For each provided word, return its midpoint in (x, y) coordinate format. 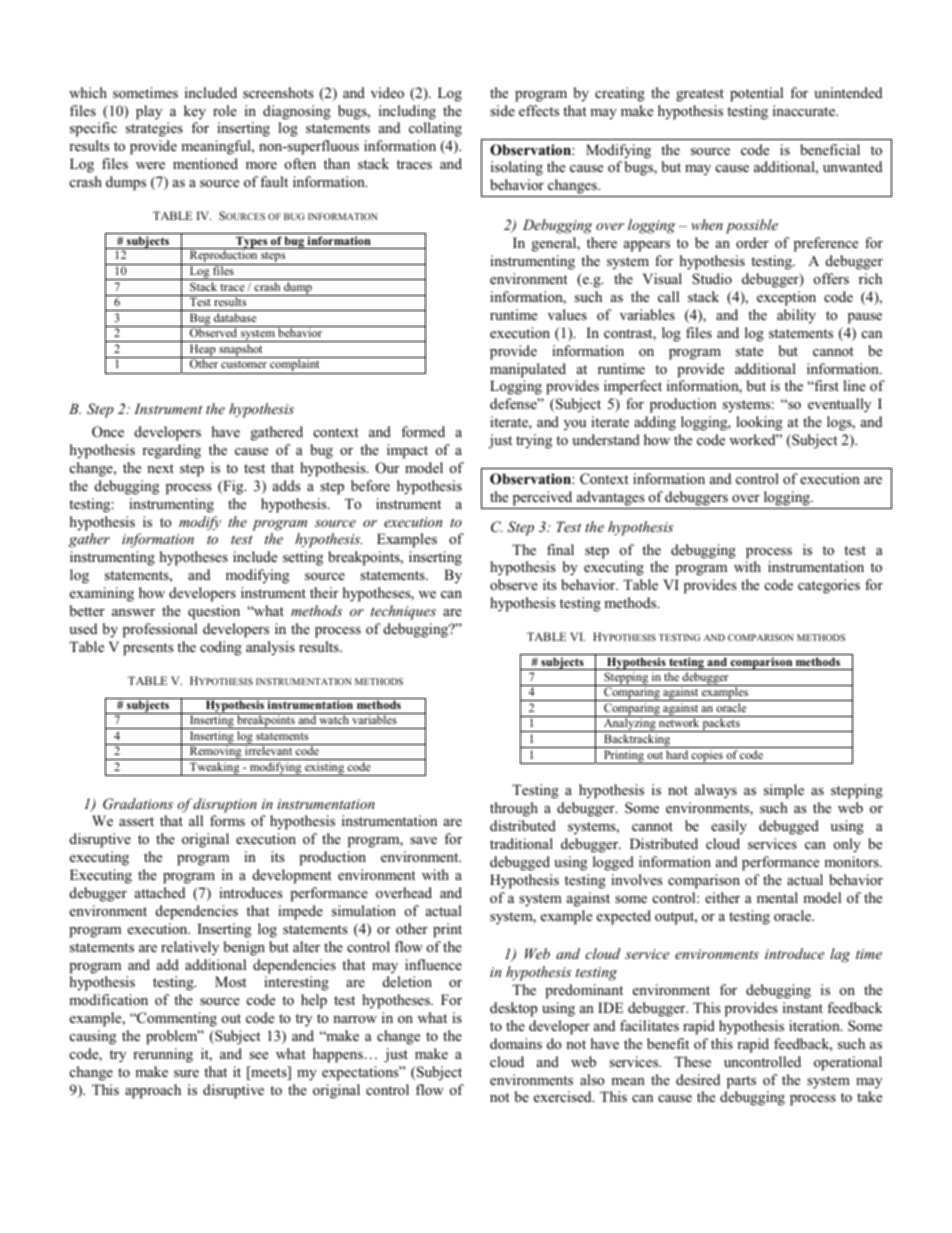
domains (516, 1043)
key (195, 112)
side (502, 110)
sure (186, 1073)
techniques (403, 612)
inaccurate (805, 110)
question (214, 612)
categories (829, 586)
